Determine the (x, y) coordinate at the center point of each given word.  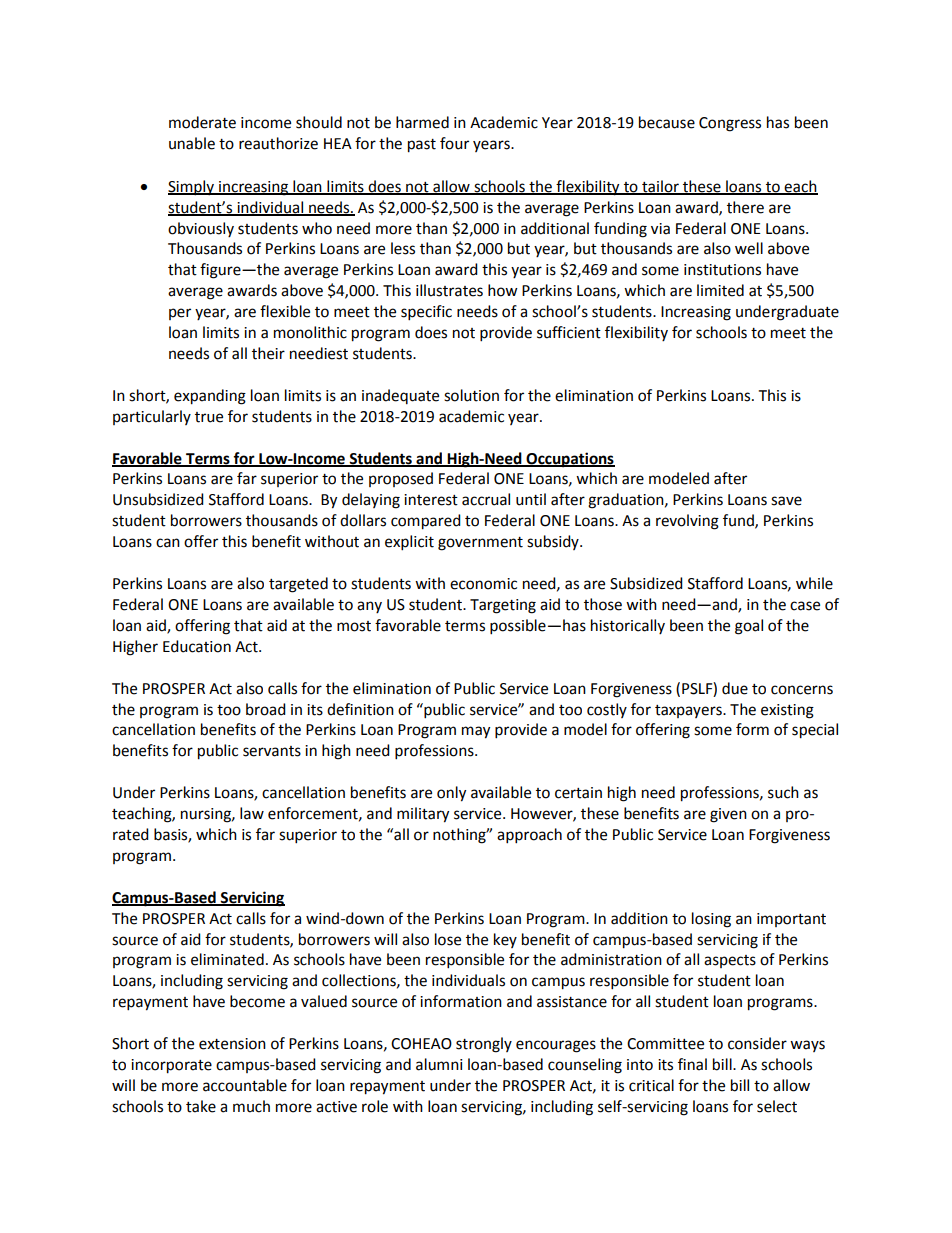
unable (192, 143)
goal (749, 627)
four (454, 143)
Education (197, 646)
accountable (245, 1085)
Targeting (503, 606)
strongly (484, 1045)
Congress (730, 124)
